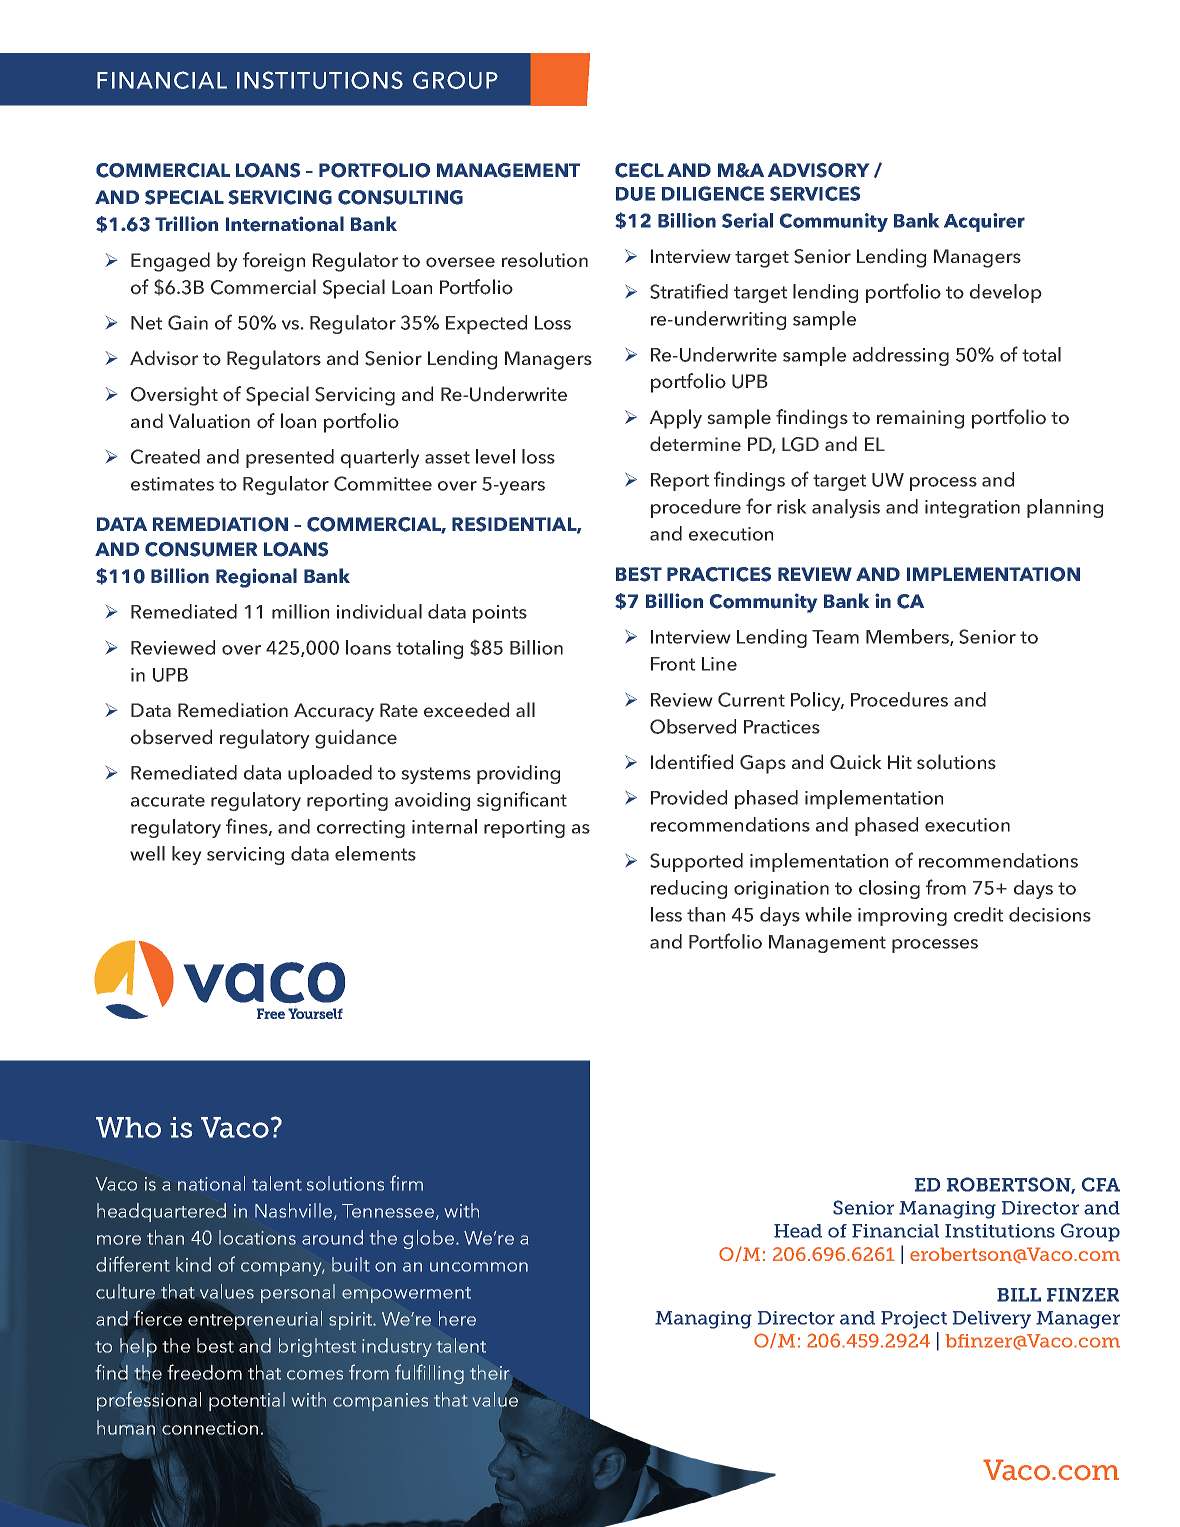 The height and width of the screenshot is (1527, 1180). I want to click on Who, so click(128, 1127).
